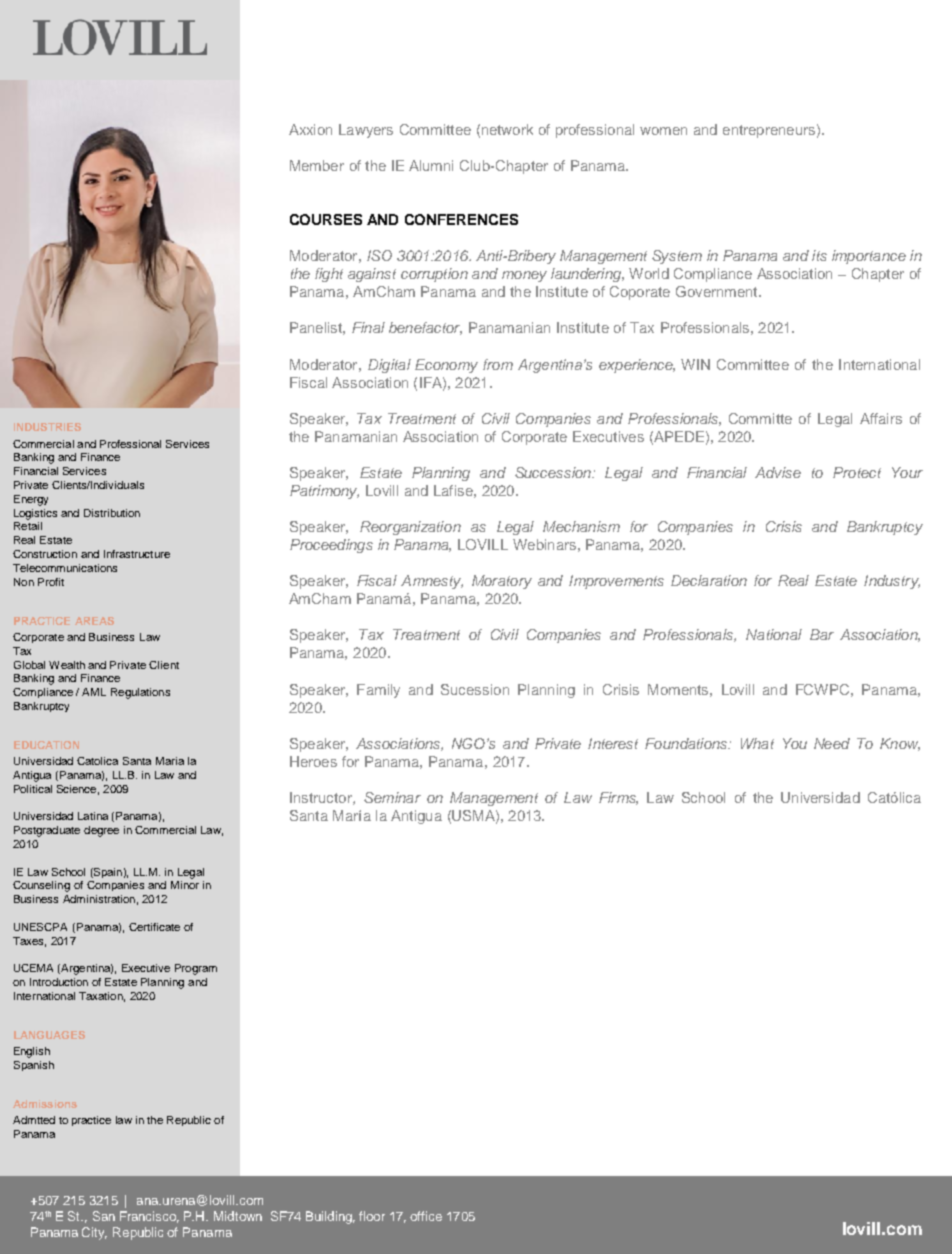  I want to click on Need, so click(832, 743).
